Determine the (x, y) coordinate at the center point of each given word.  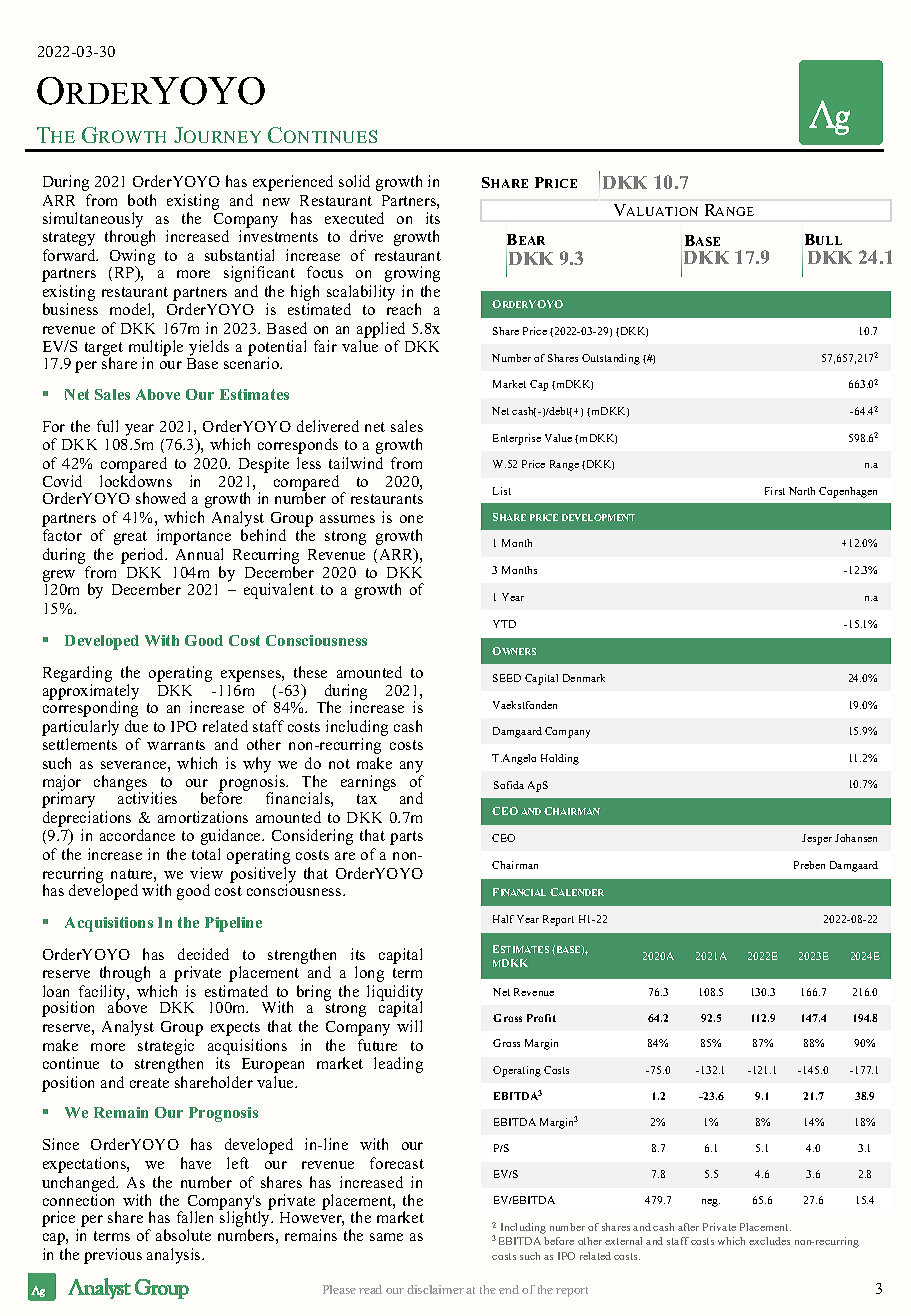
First (775, 491)
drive (366, 236)
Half (503, 919)
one (411, 519)
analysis (175, 1256)
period (144, 556)
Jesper (817, 839)
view (206, 873)
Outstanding (611, 359)
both (142, 200)
